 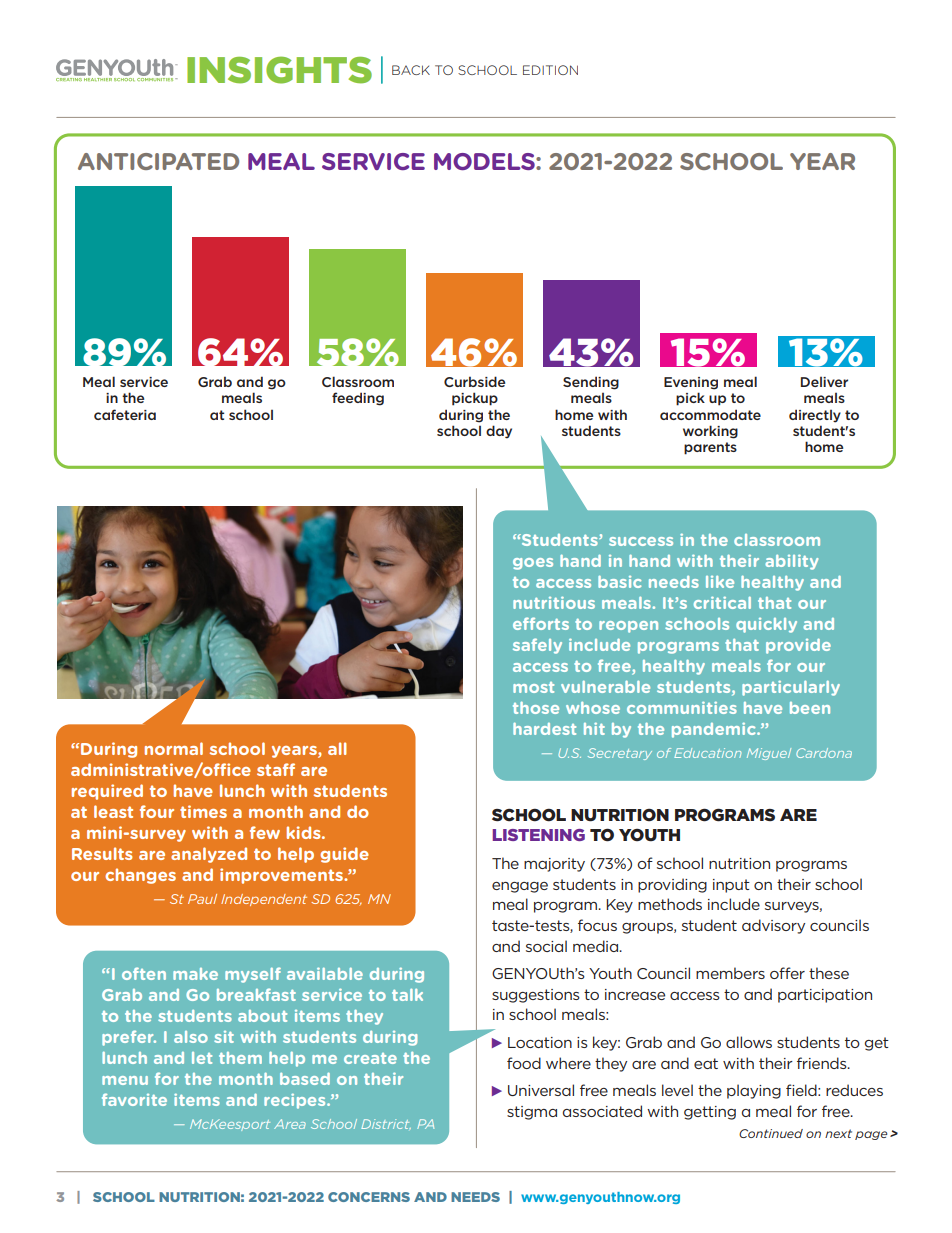 I want to click on advisory, so click(x=773, y=926).
